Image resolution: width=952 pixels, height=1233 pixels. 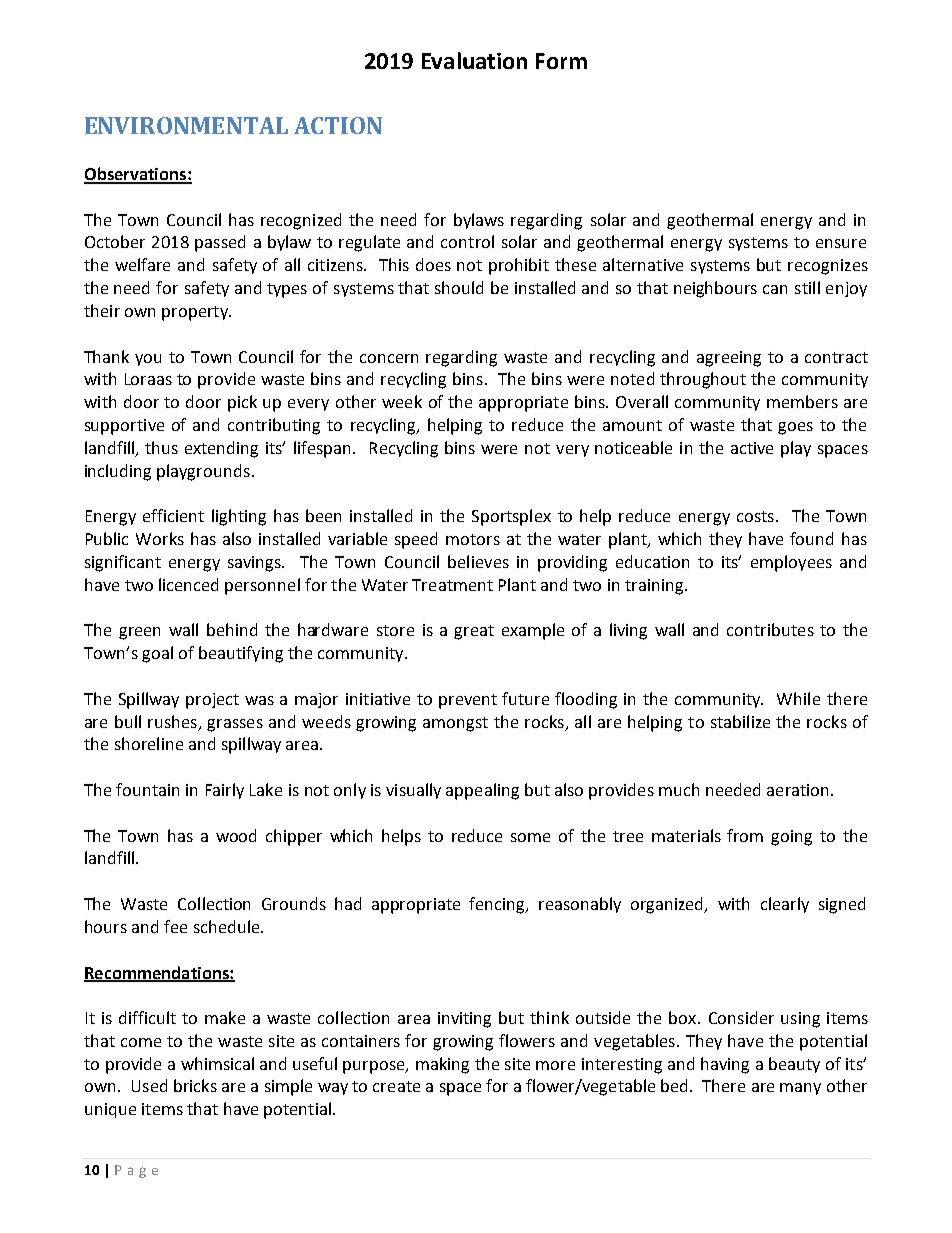 What do you see at coordinates (474, 60) in the page?
I see `Evaluation` at bounding box center [474, 60].
